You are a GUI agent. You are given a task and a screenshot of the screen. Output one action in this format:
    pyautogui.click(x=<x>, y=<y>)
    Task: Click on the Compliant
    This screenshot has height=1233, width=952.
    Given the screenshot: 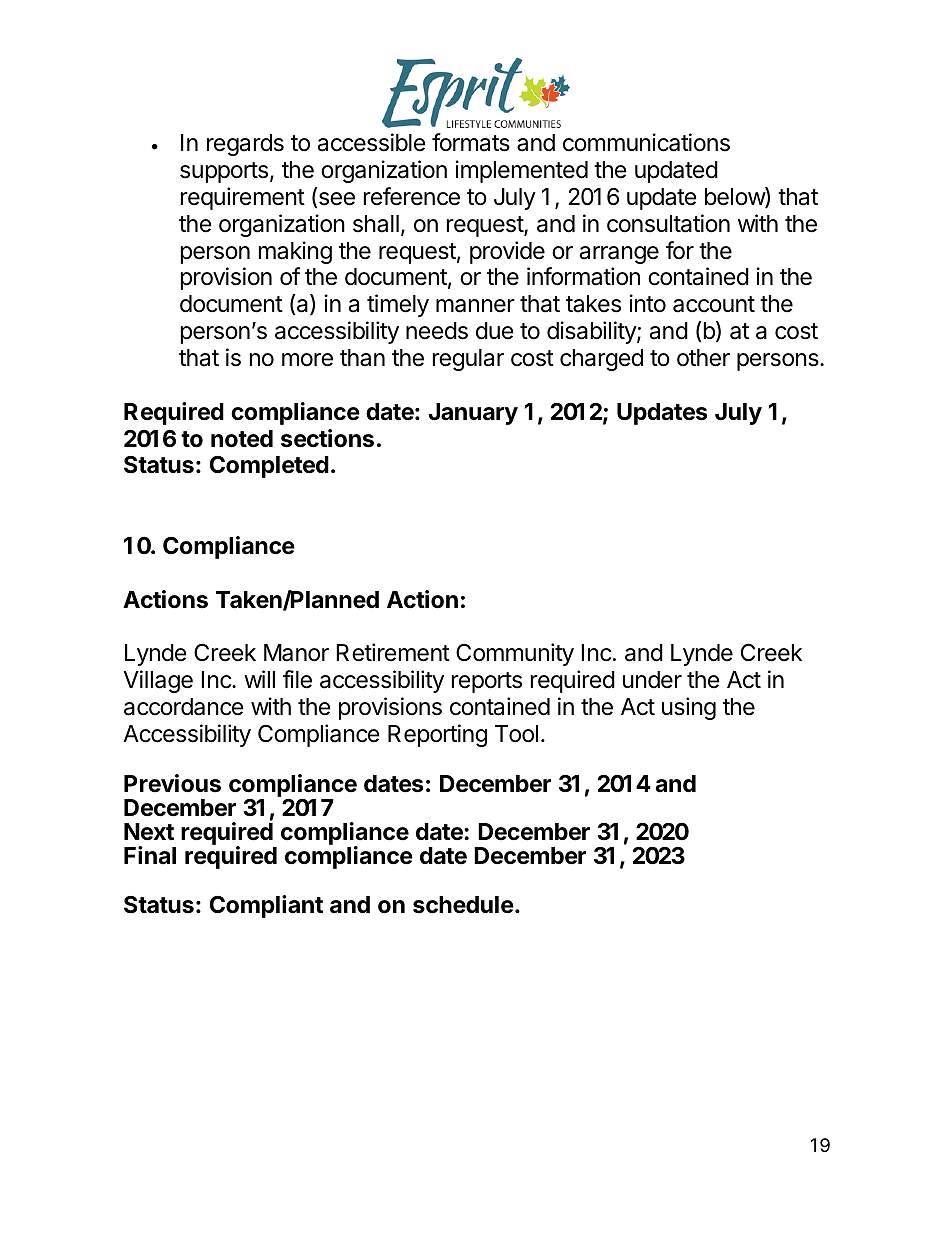 What is the action you would take?
    pyautogui.click(x=266, y=906)
